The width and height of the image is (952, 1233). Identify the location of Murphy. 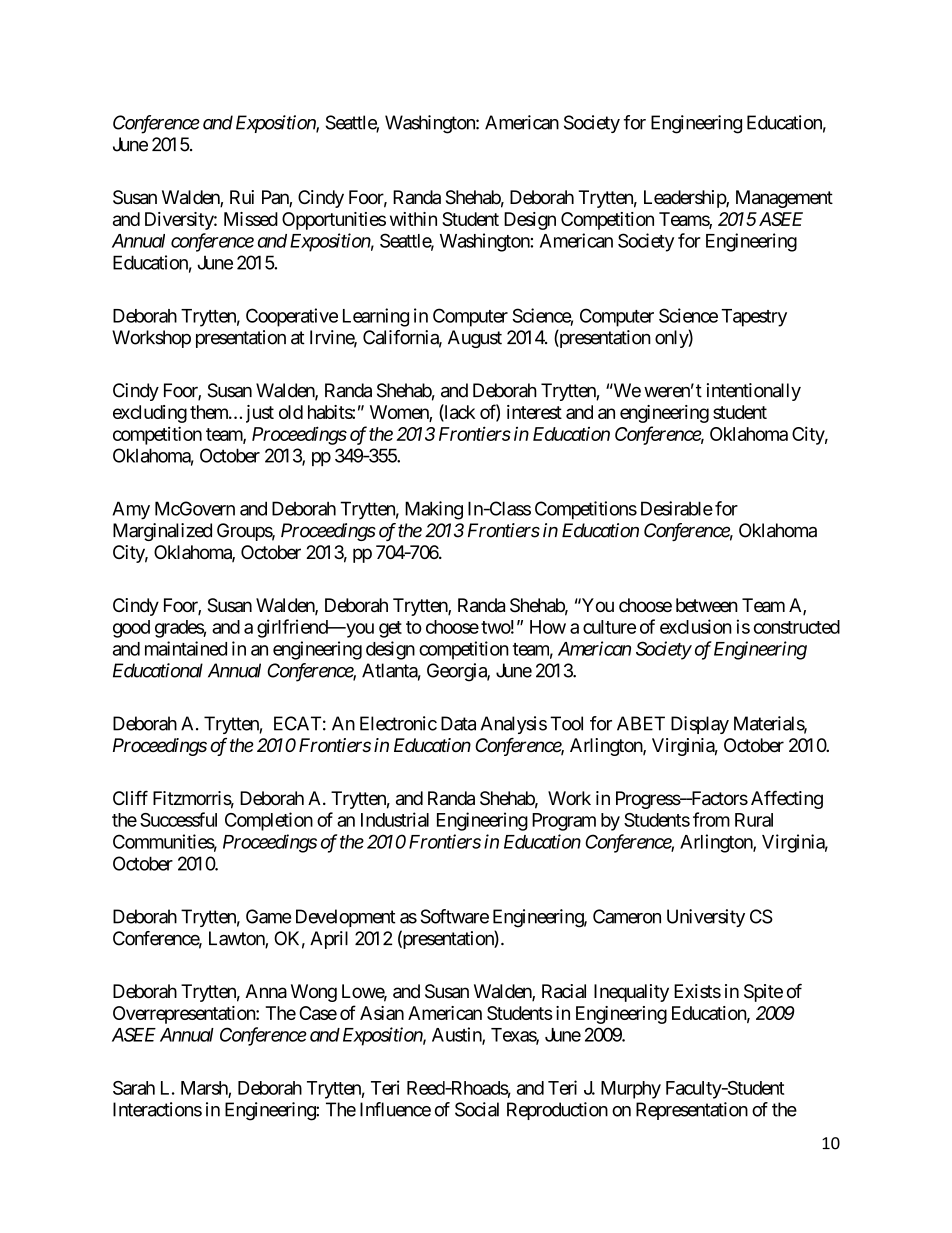
(631, 1090).
